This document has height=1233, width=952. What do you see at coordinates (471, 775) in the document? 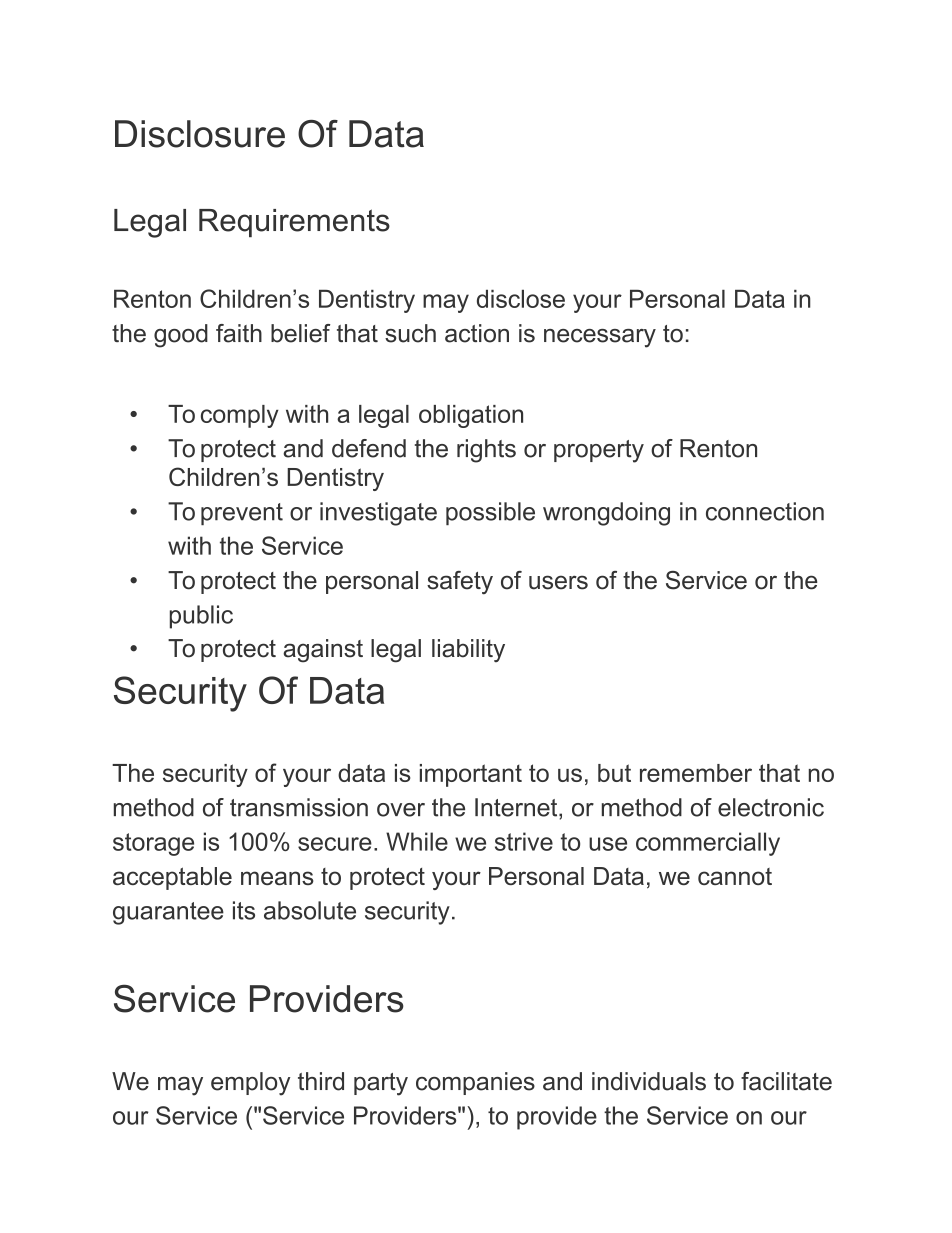
I see `important` at bounding box center [471, 775].
